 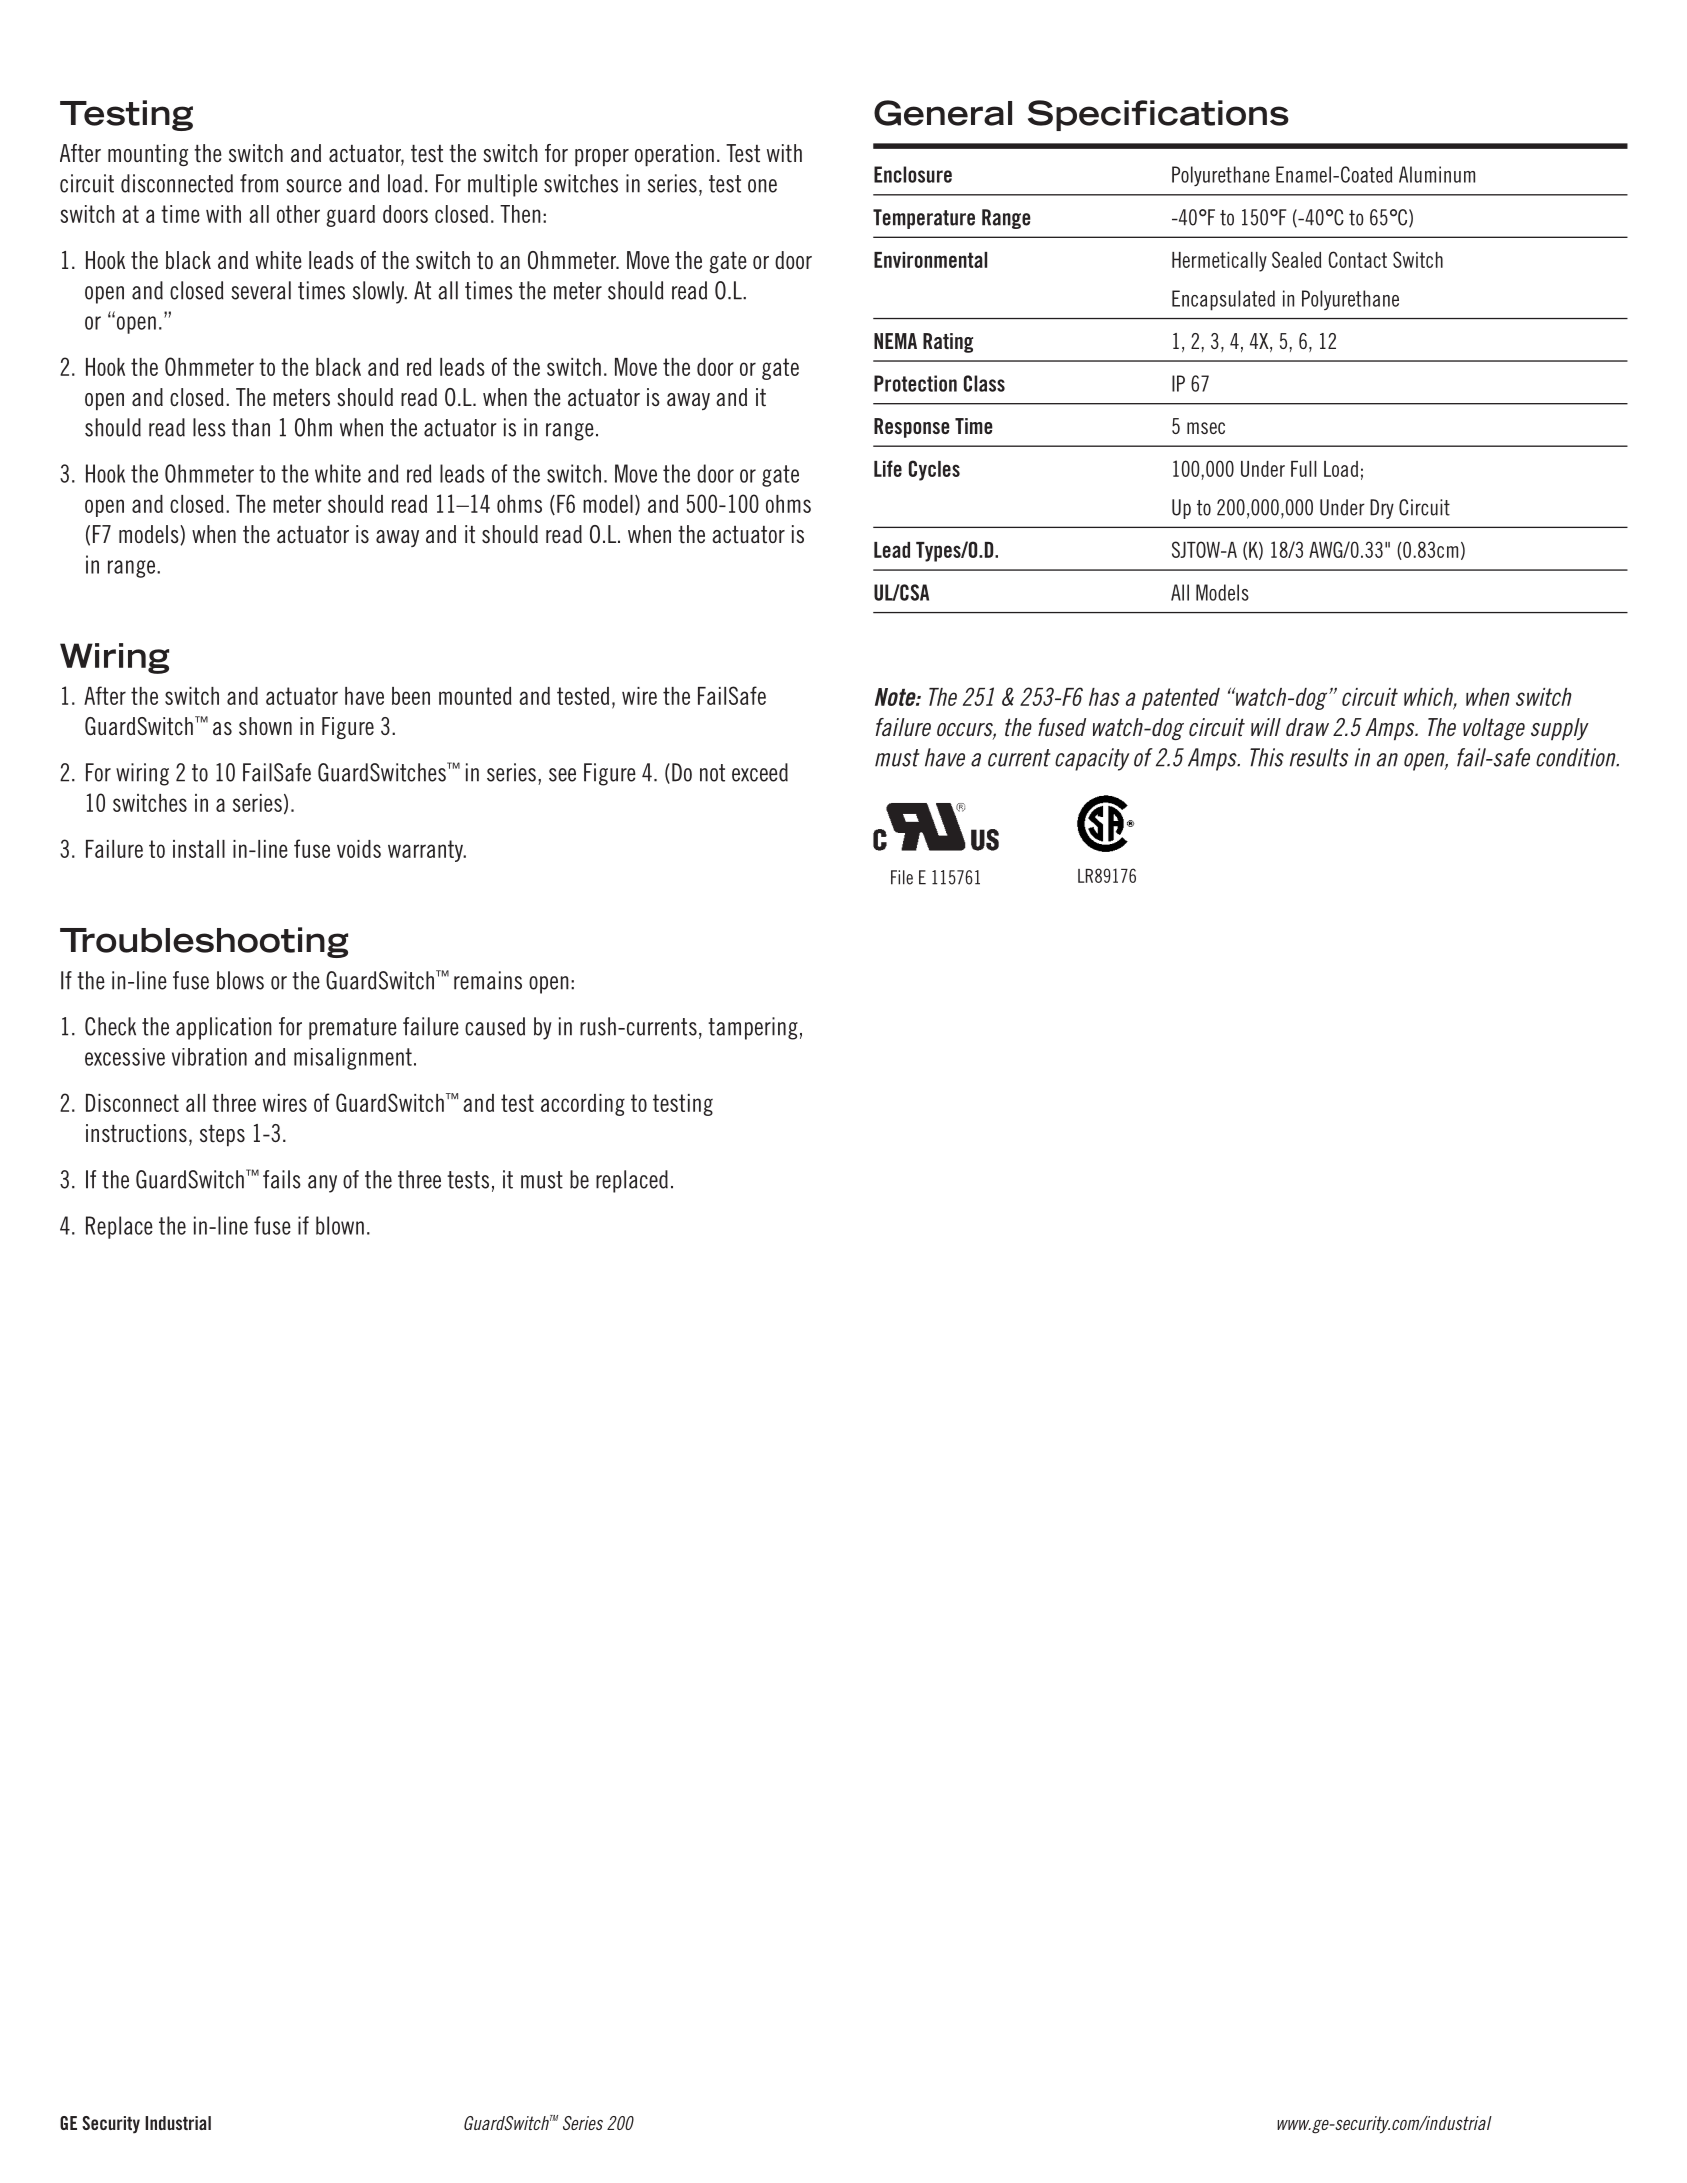 I want to click on Specifications, so click(x=1158, y=115).
